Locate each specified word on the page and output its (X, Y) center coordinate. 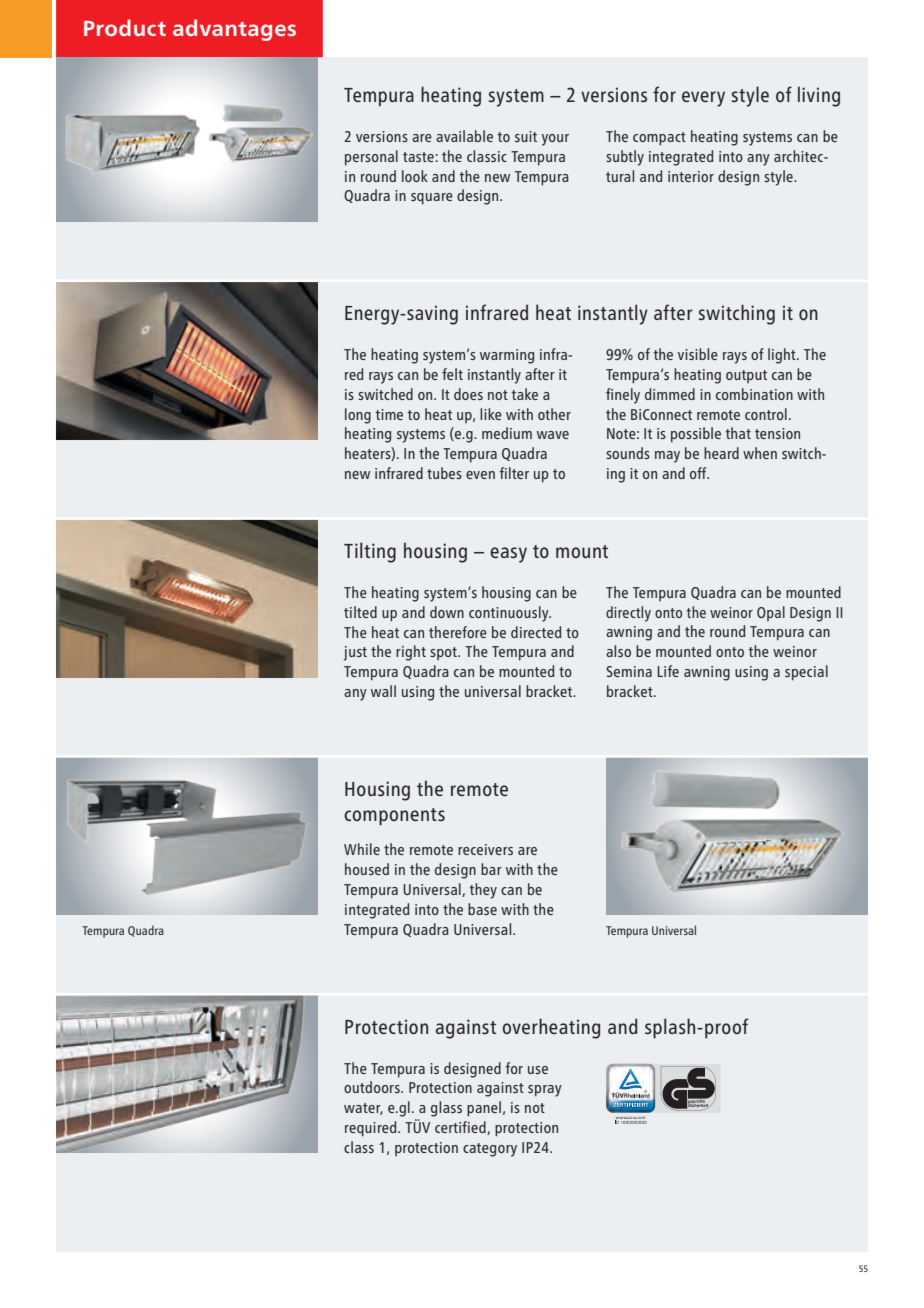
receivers (485, 849)
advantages (234, 30)
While (362, 849)
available (464, 136)
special (806, 673)
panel (484, 1109)
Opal (771, 613)
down (447, 612)
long (358, 416)
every (703, 99)
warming (507, 356)
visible (698, 354)
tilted (360, 612)
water (363, 1109)
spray (545, 1091)
